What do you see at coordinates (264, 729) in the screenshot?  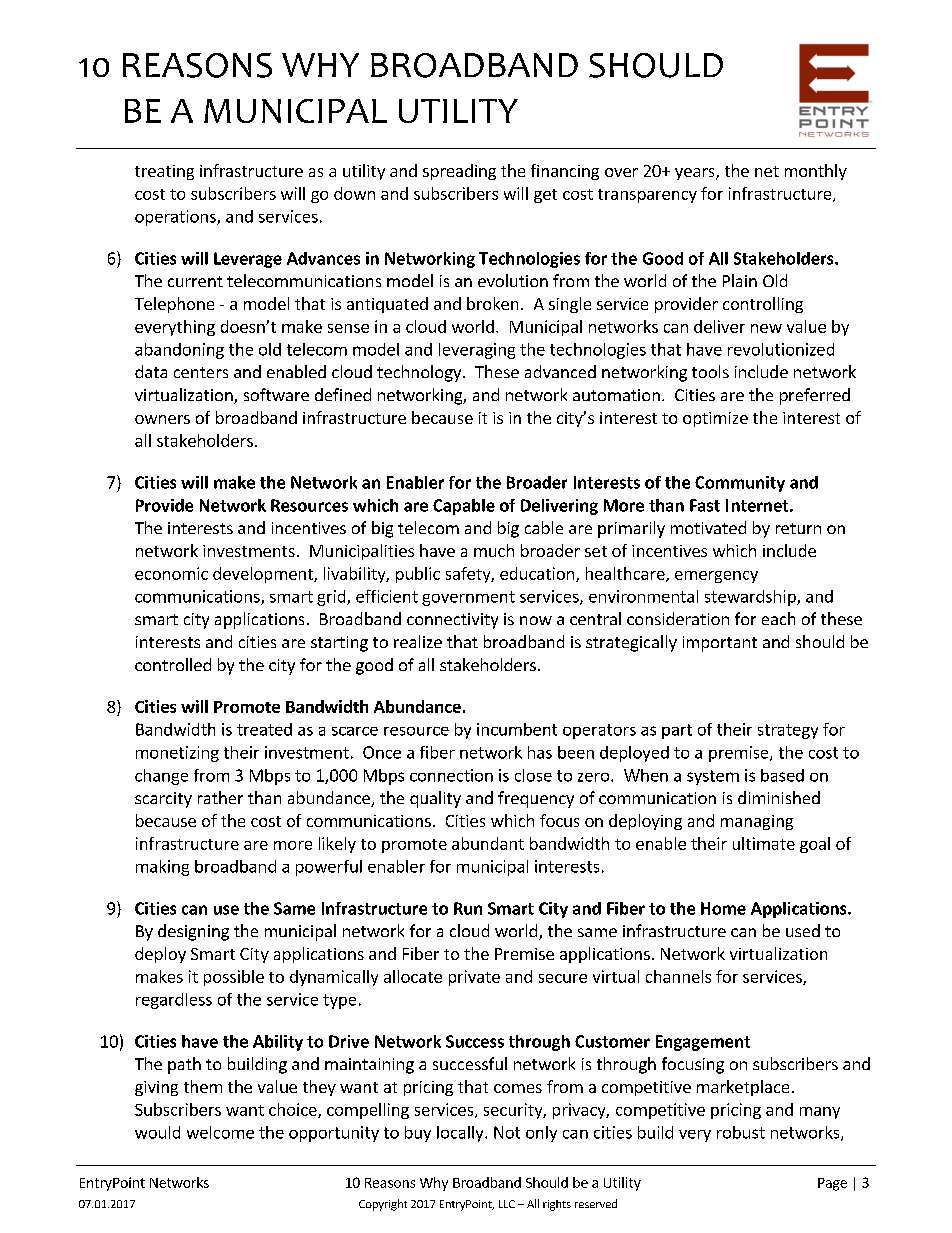 I see `treated` at bounding box center [264, 729].
